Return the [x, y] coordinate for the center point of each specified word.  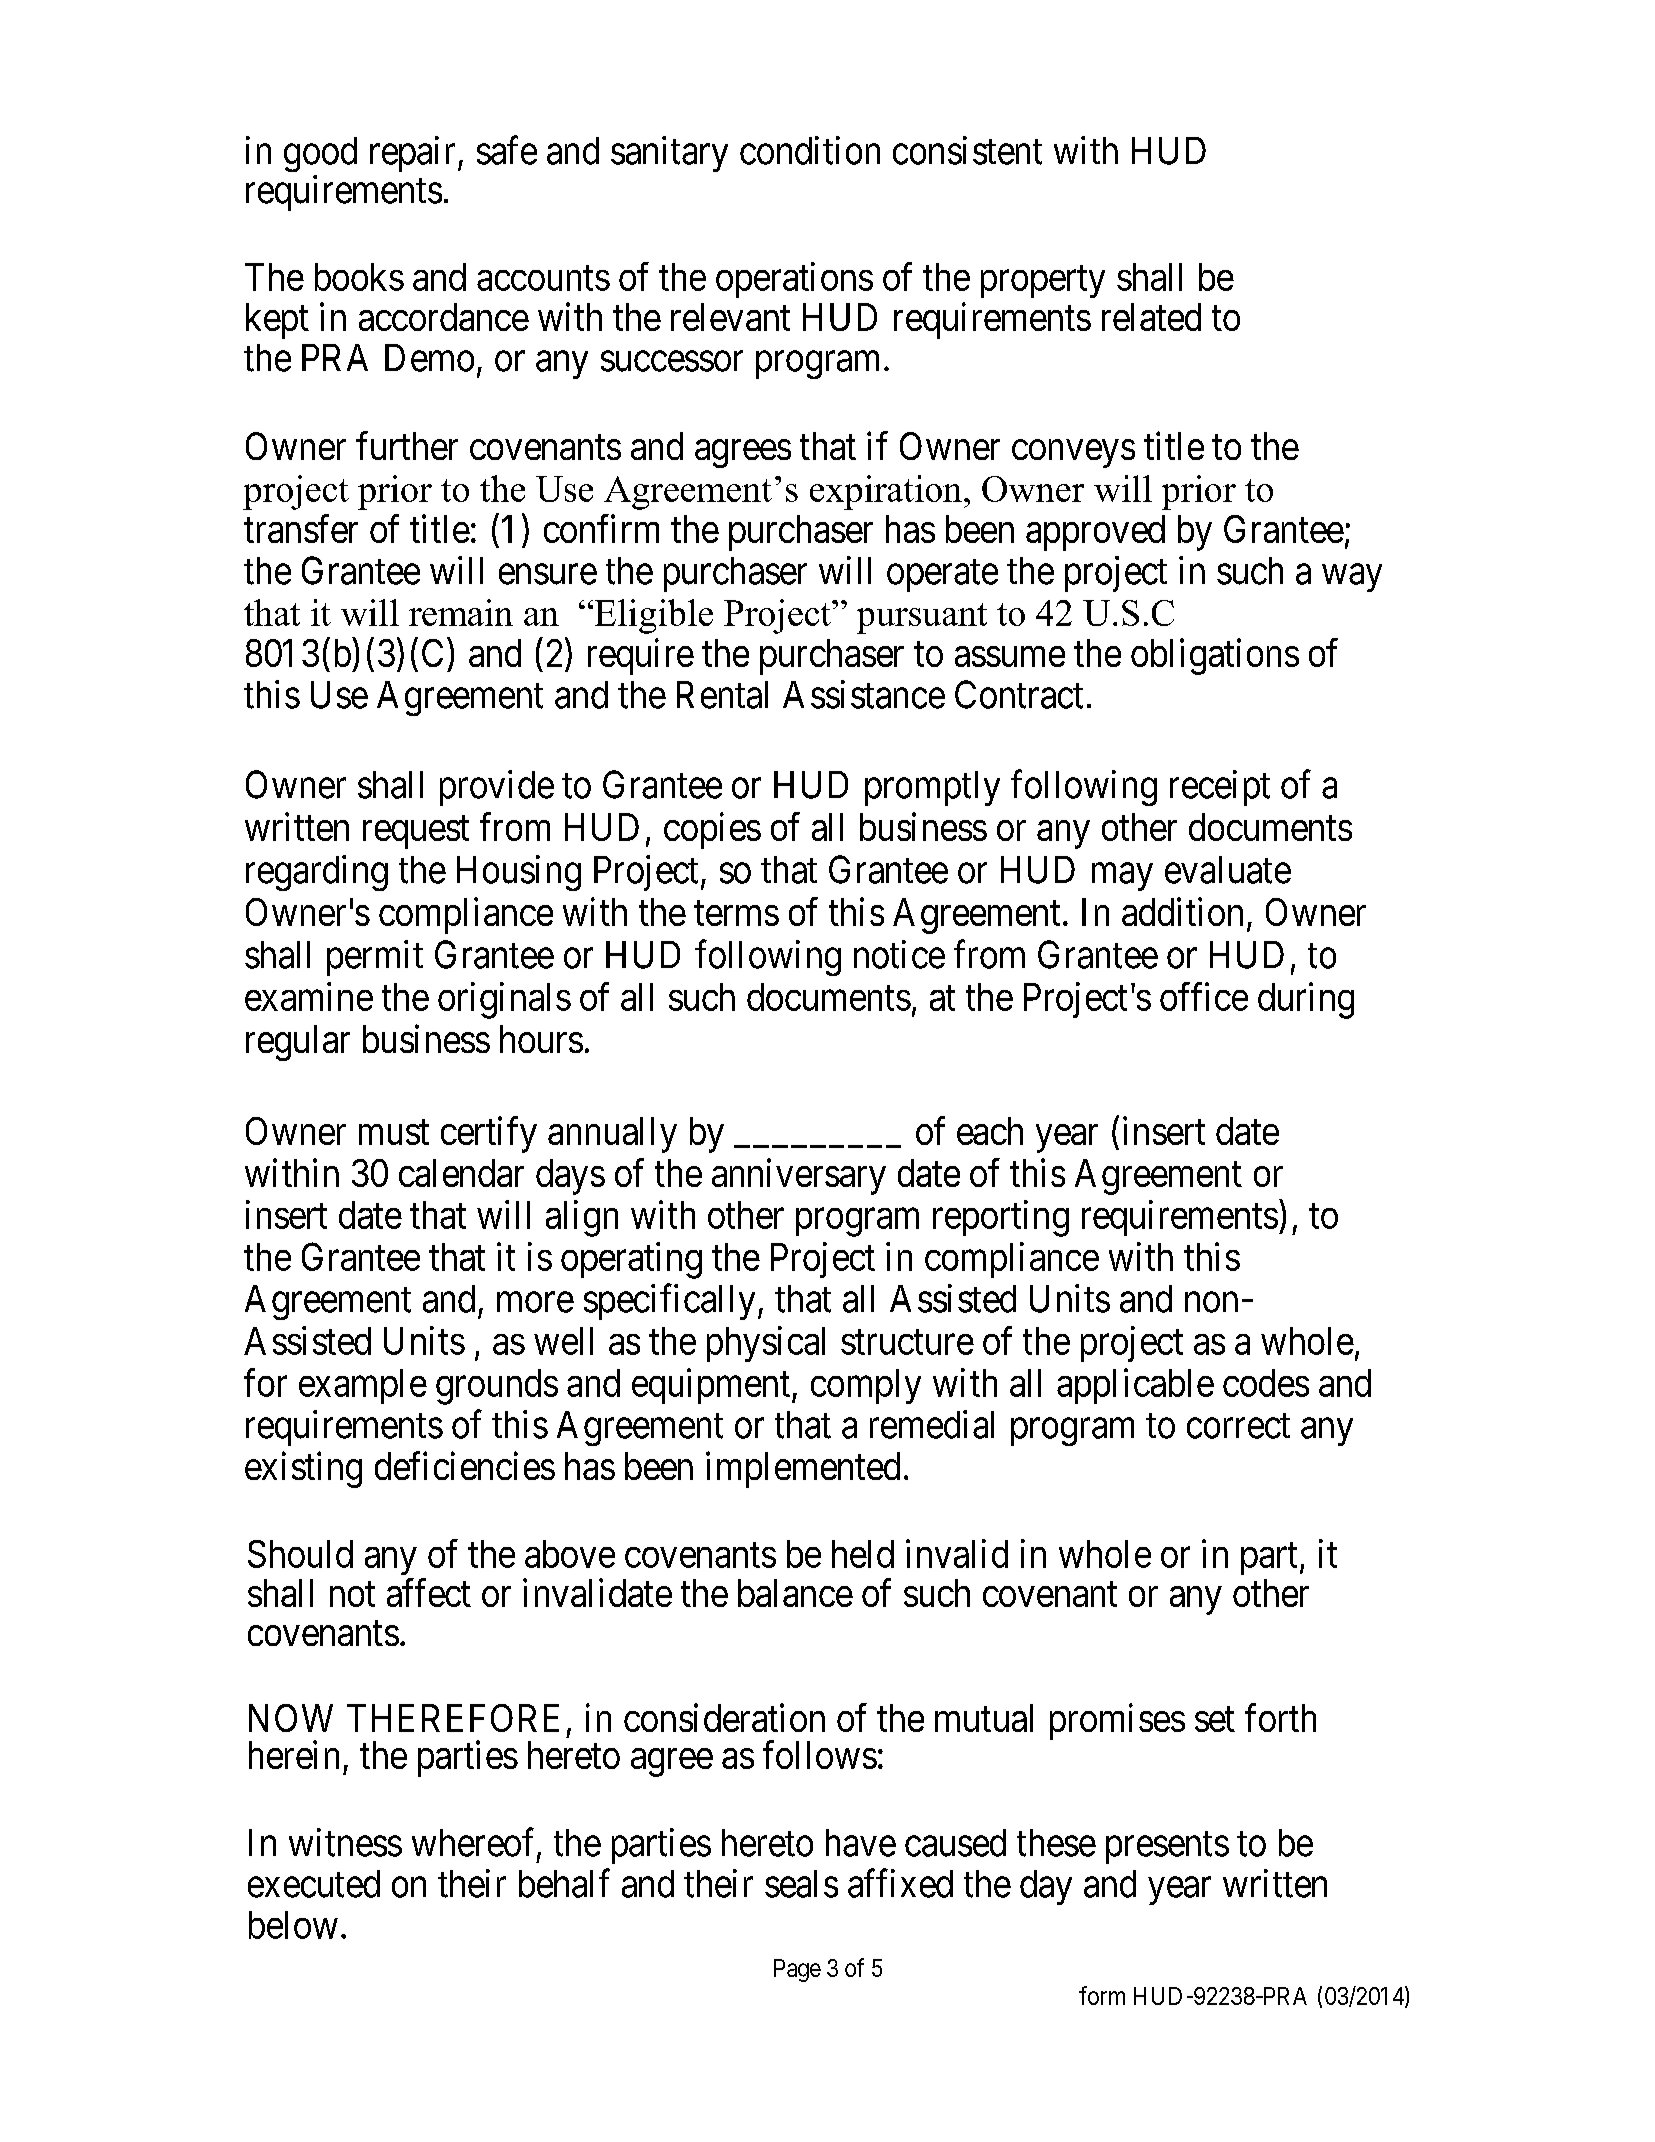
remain [461, 612]
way [1352, 578]
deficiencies [465, 1466]
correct [1238, 1426]
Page [797, 1970]
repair [412, 154]
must [394, 1132]
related [1151, 317]
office [1204, 996]
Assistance [864, 694]
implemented [803, 1470]
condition [810, 150]
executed [314, 1884]
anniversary [799, 1176]
